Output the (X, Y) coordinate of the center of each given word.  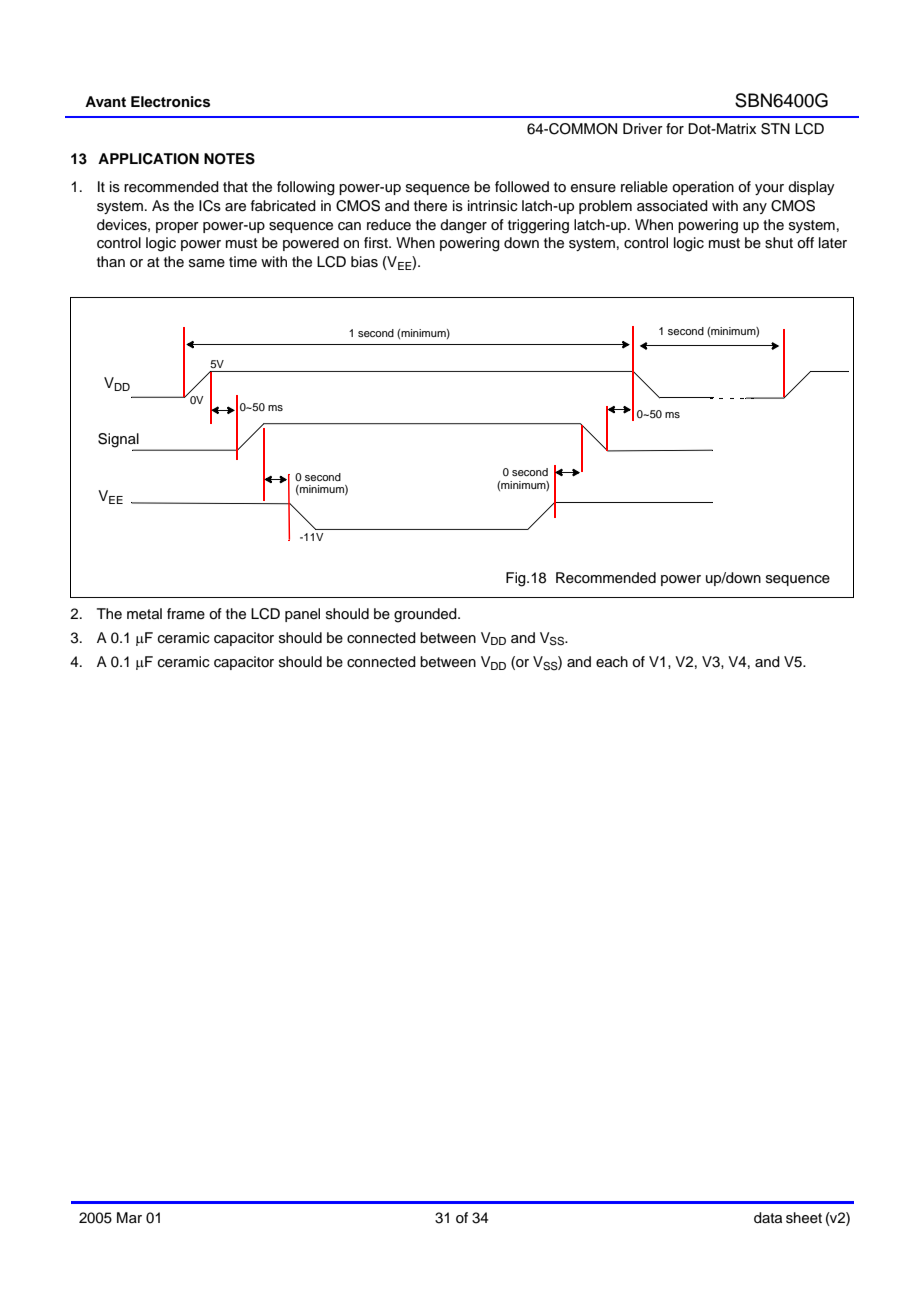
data (768, 1218)
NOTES (229, 159)
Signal (119, 441)
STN (775, 129)
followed (522, 186)
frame (186, 614)
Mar (129, 1217)
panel (302, 615)
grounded (426, 615)
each (612, 662)
